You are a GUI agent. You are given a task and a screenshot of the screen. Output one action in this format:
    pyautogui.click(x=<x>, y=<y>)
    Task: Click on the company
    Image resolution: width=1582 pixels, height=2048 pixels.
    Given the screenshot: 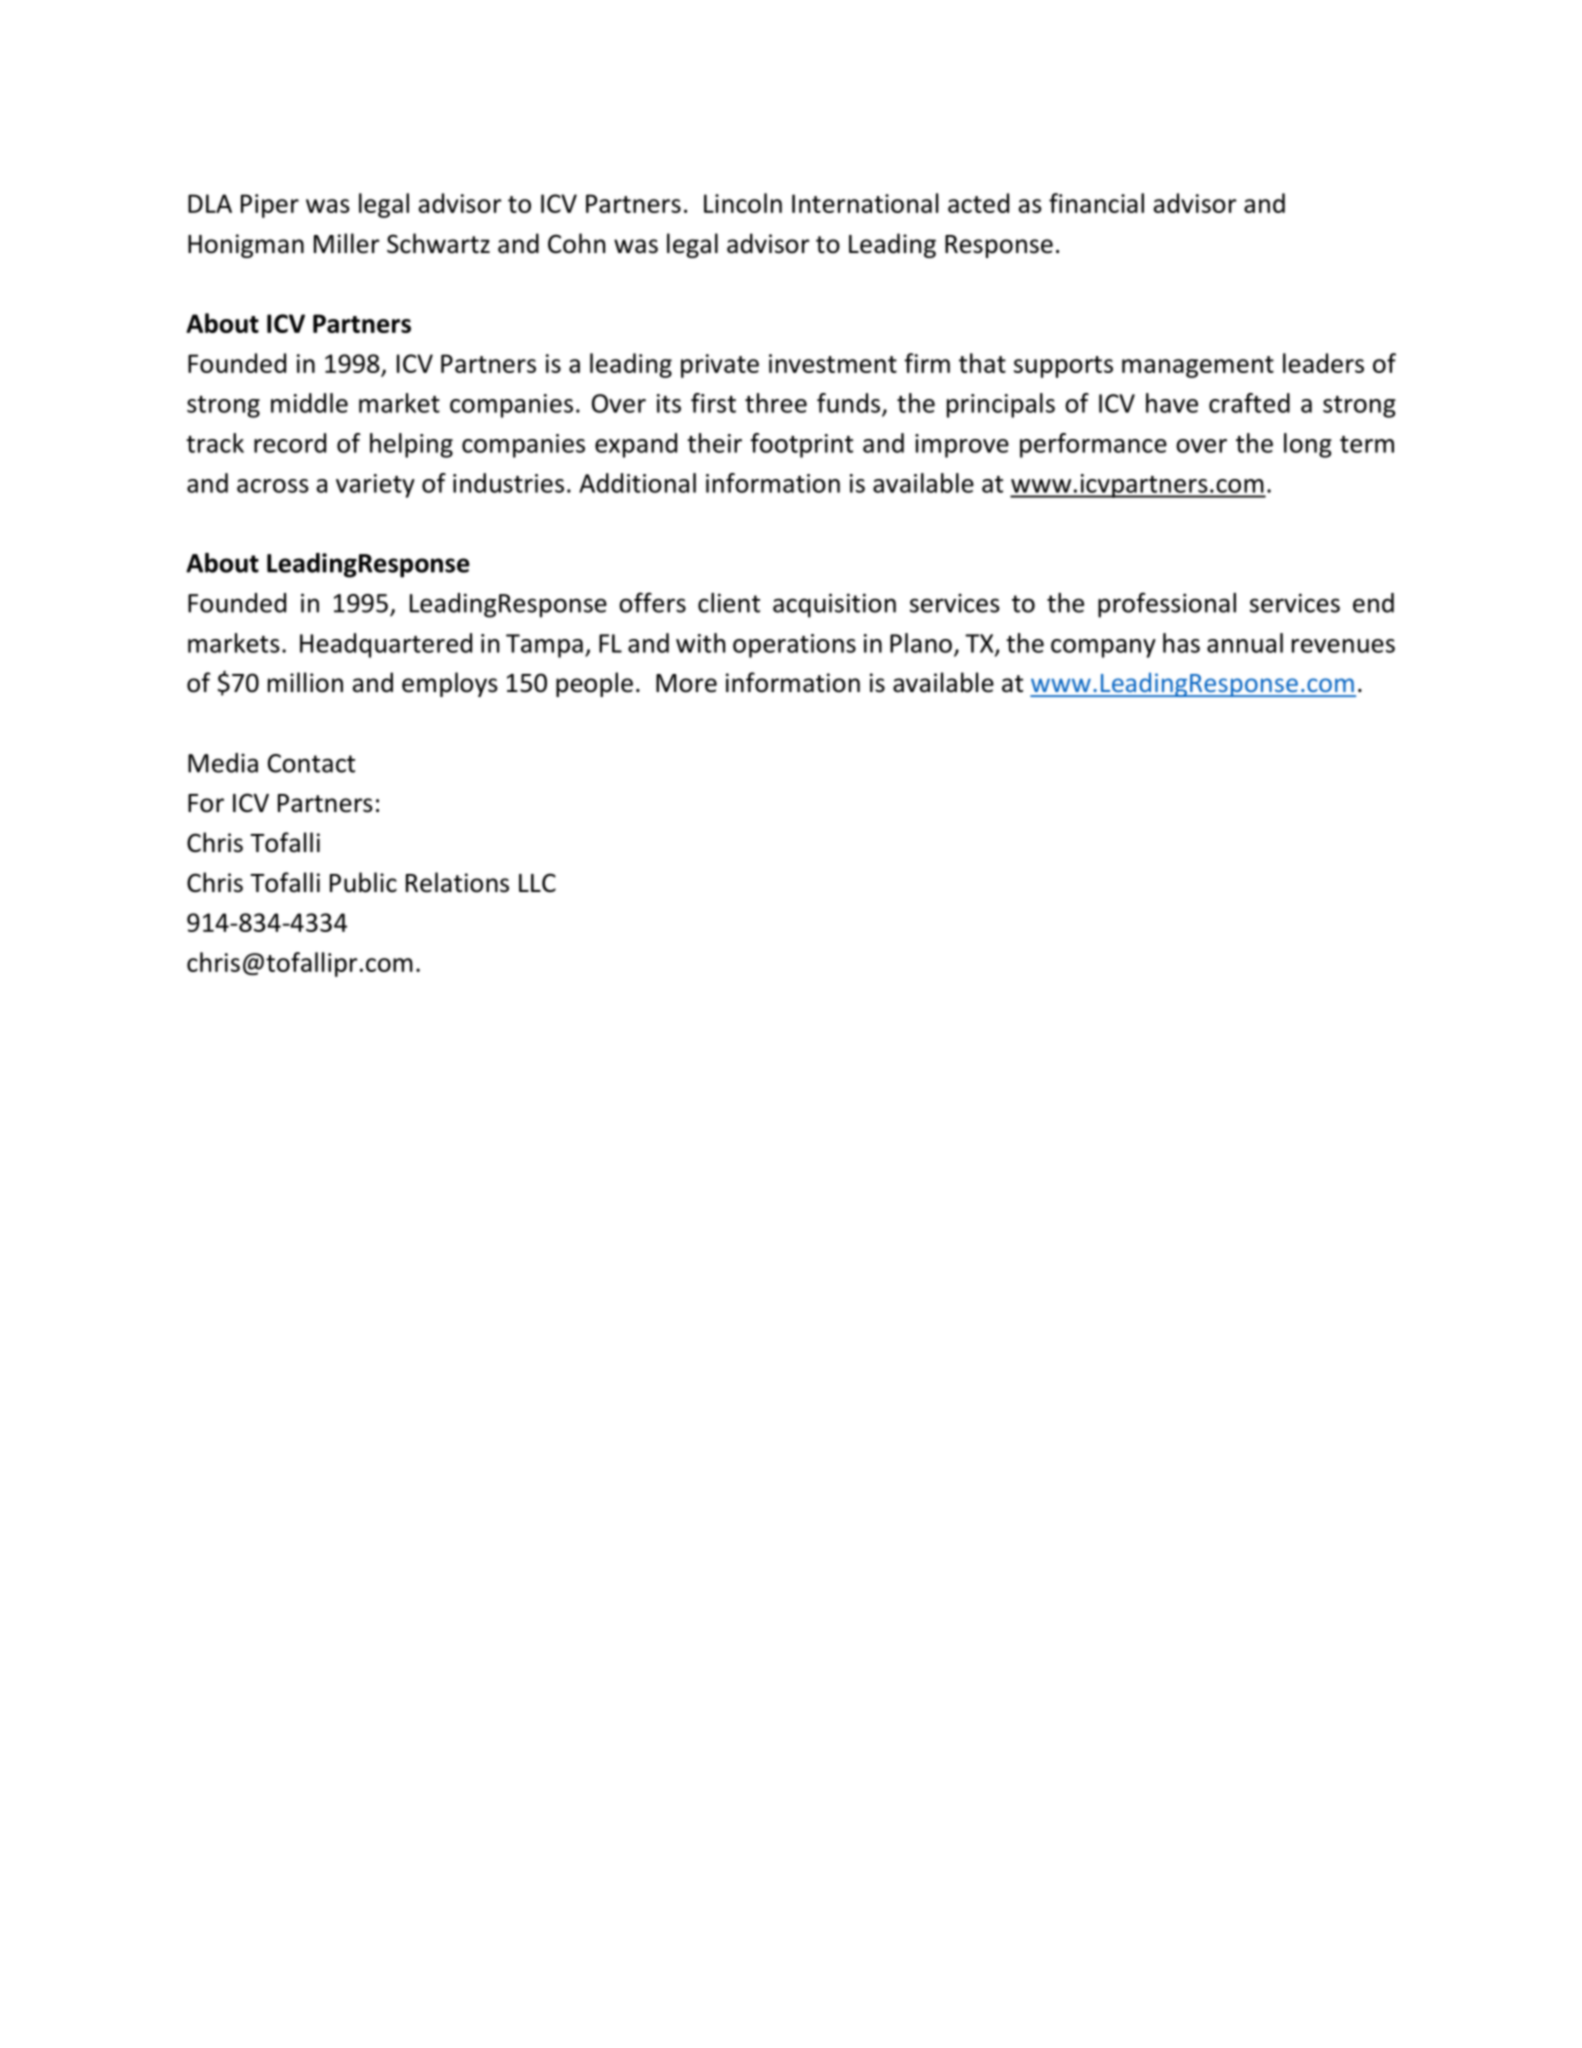 What is the action you would take?
    pyautogui.click(x=1103, y=648)
